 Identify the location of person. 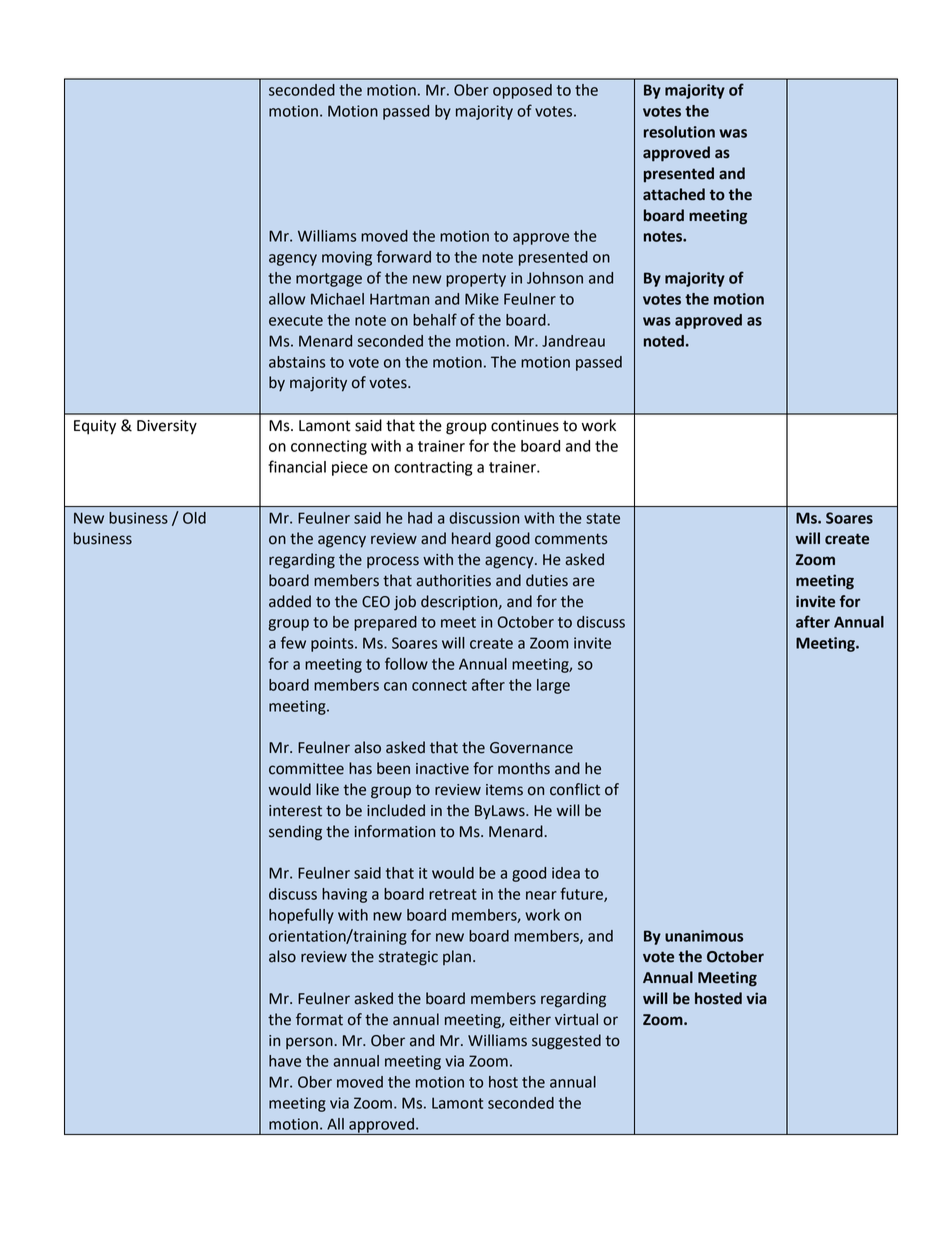
(309, 1043).
